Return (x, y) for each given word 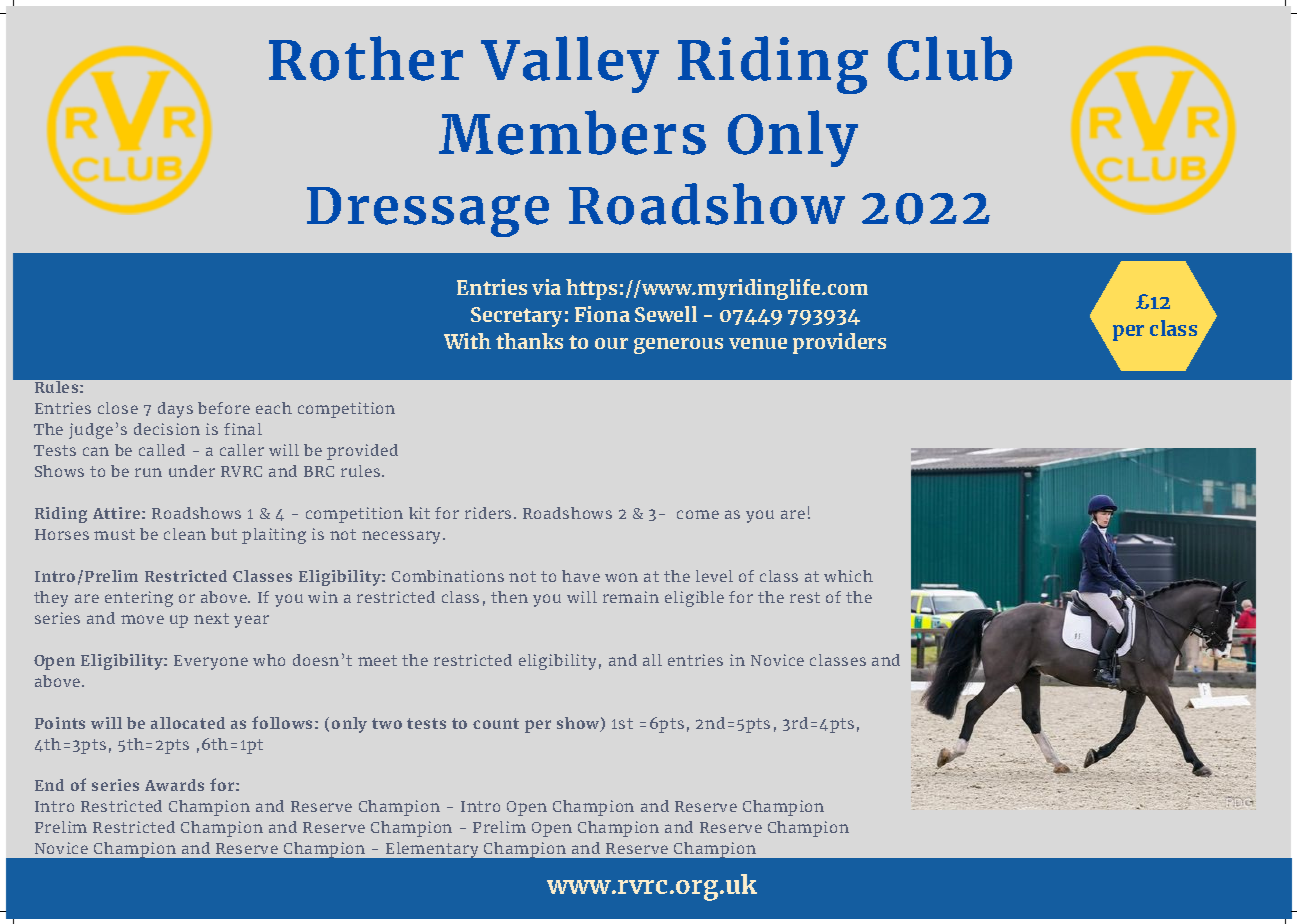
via (546, 287)
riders (488, 513)
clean (185, 534)
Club (950, 58)
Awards (174, 785)
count (496, 723)
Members (572, 132)
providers (839, 343)
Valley (570, 64)
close (118, 408)
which (848, 576)
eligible (694, 599)
